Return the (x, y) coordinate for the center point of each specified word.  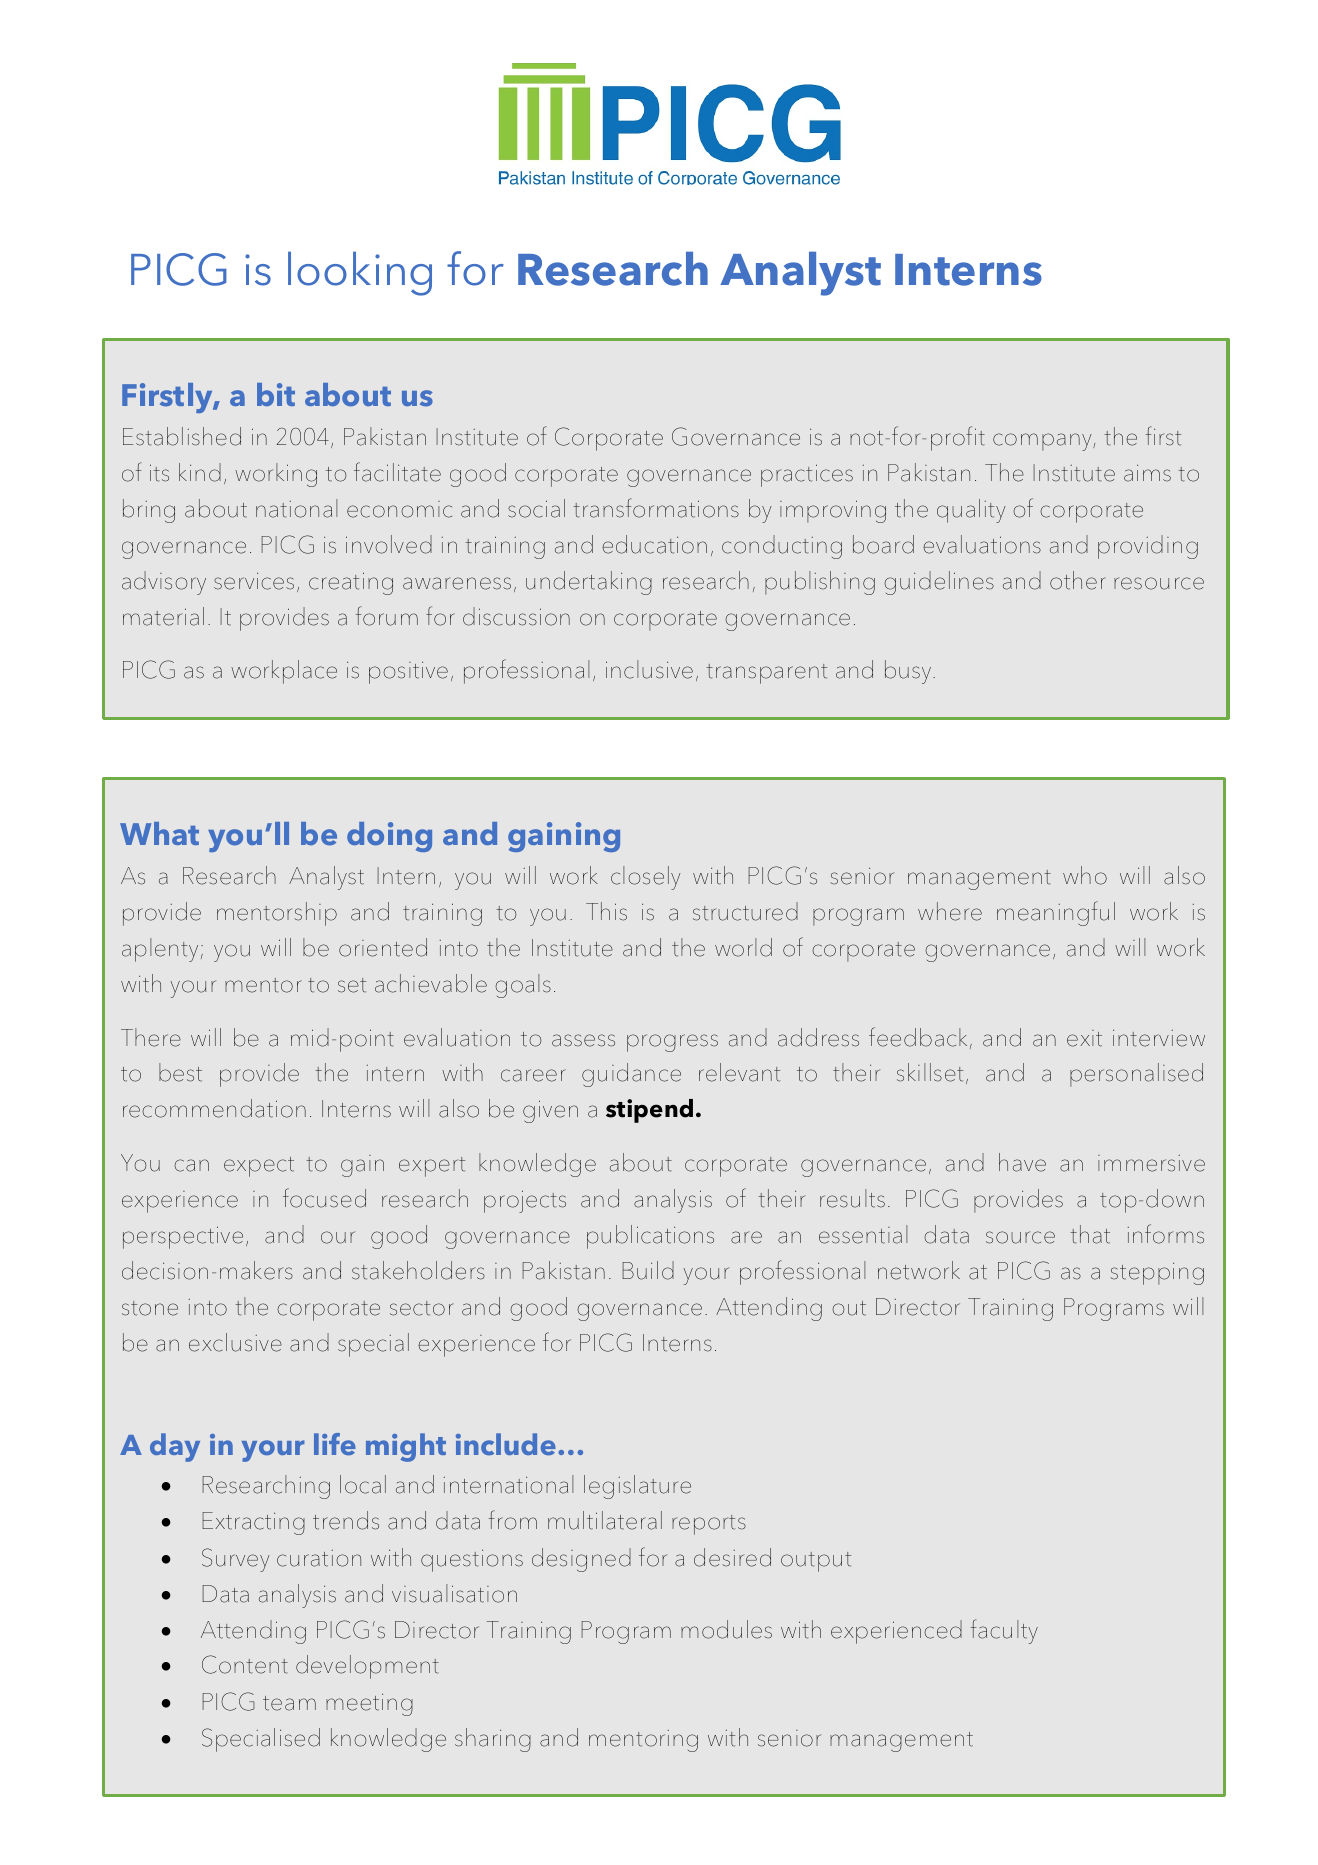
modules (726, 1629)
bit (276, 394)
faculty (1004, 1631)
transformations (656, 508)
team (289, 1703)
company (1043, 442)
